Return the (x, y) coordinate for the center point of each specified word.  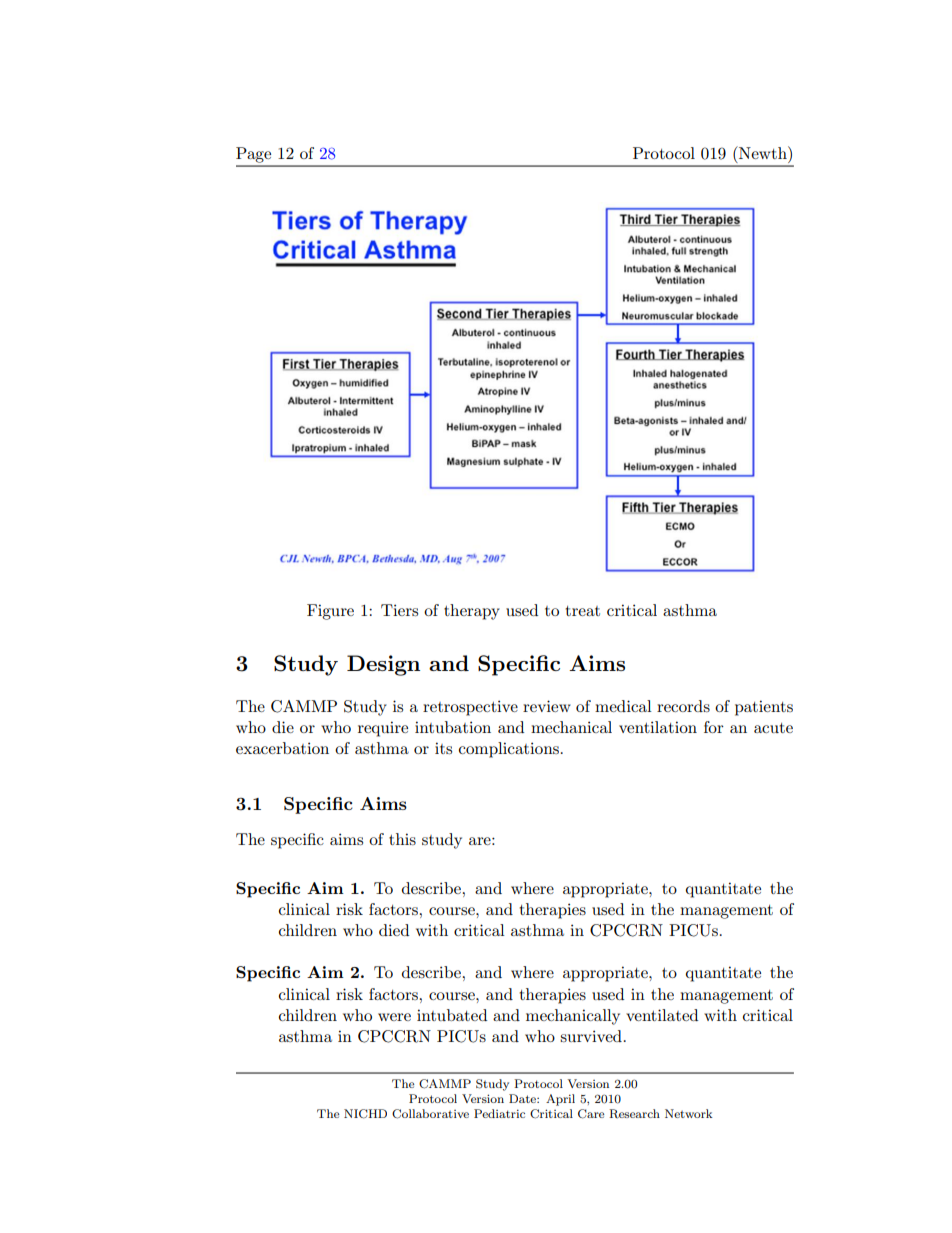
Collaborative (430, 1114)
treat (582, 611)
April (560, 1100)
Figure (330, 612)
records (683, 706)
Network (689, 1113)
